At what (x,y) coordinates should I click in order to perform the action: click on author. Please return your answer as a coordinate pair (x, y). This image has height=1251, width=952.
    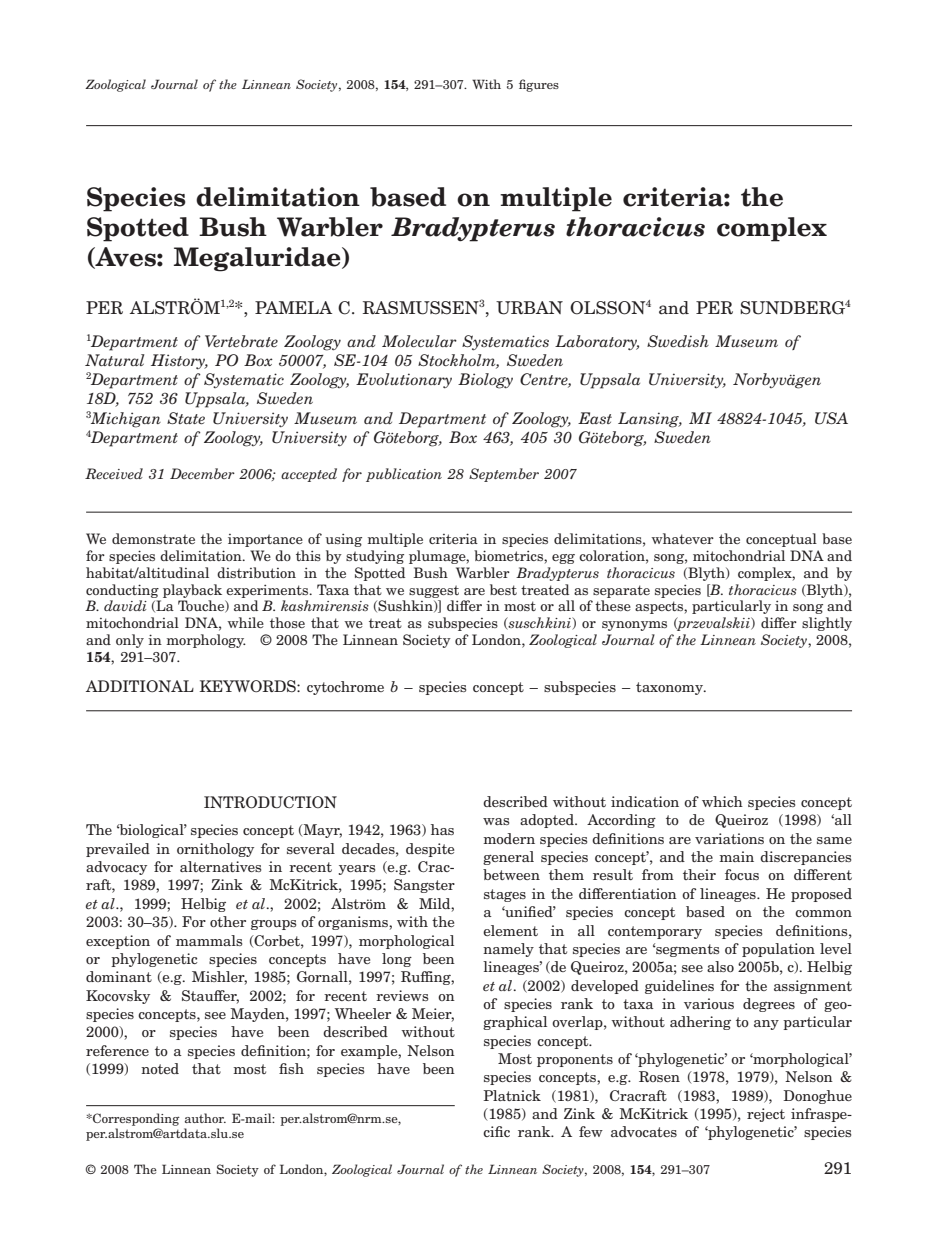
    Looking at the image, I should click on (205, 1118).
